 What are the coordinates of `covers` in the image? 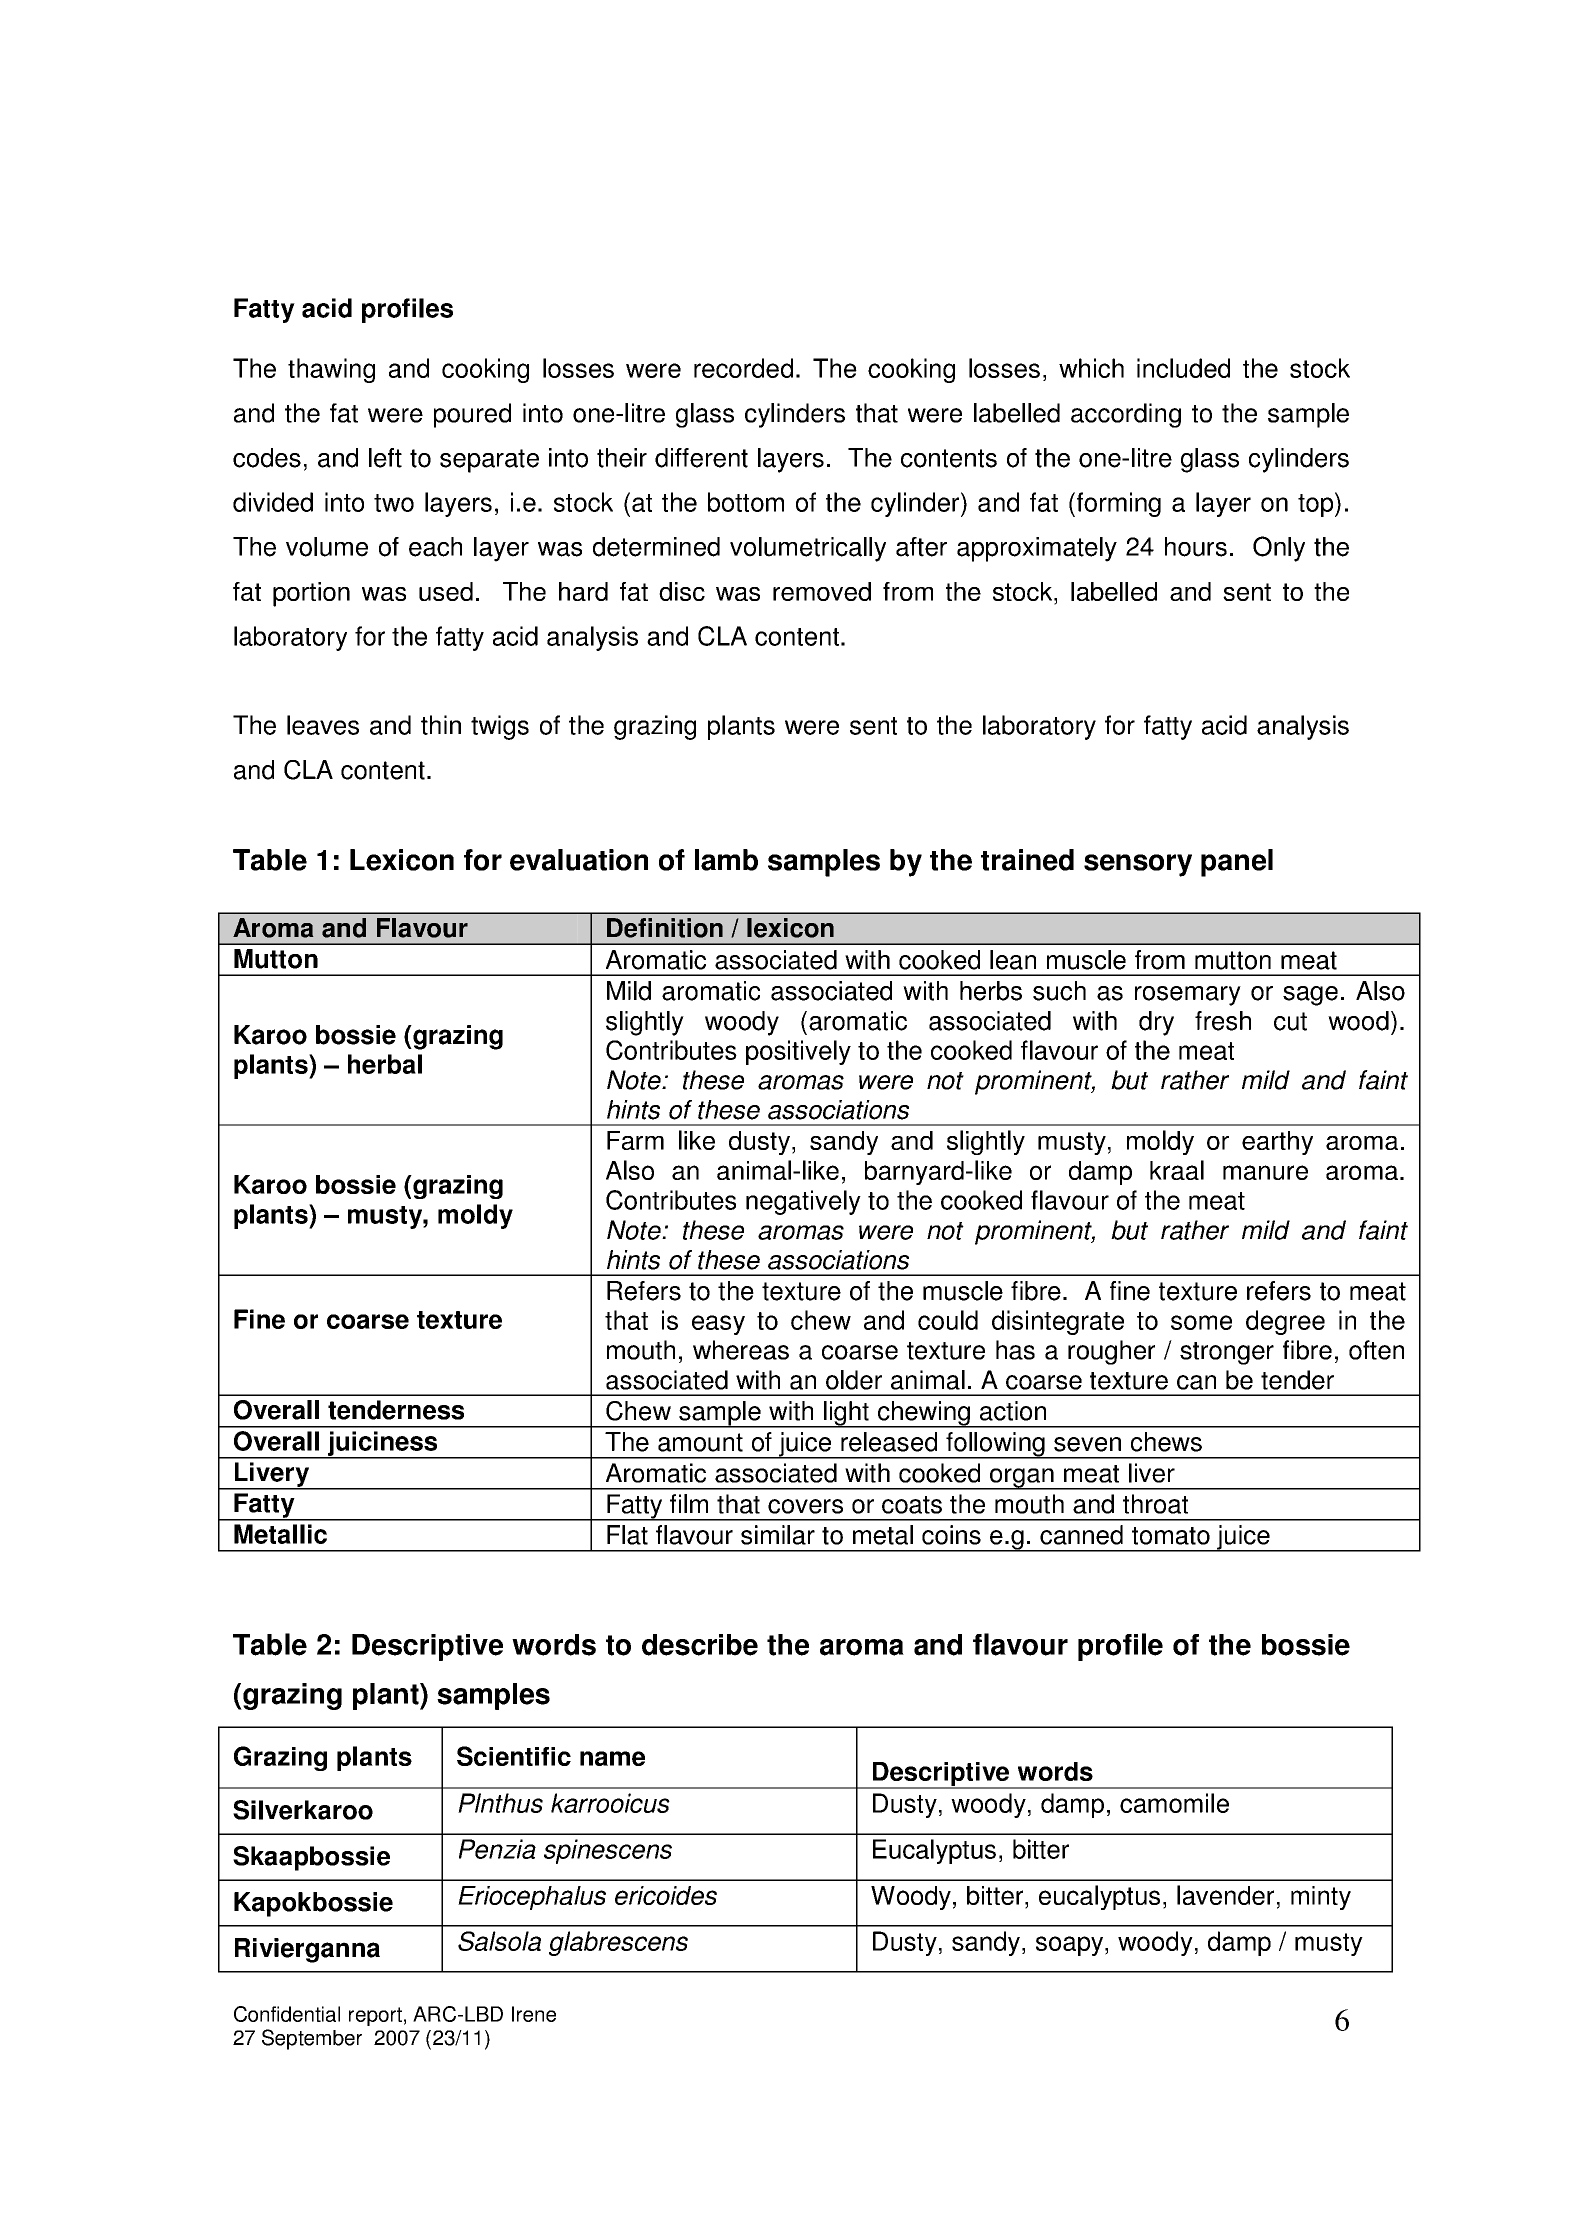 It's located at (805, 1506).
